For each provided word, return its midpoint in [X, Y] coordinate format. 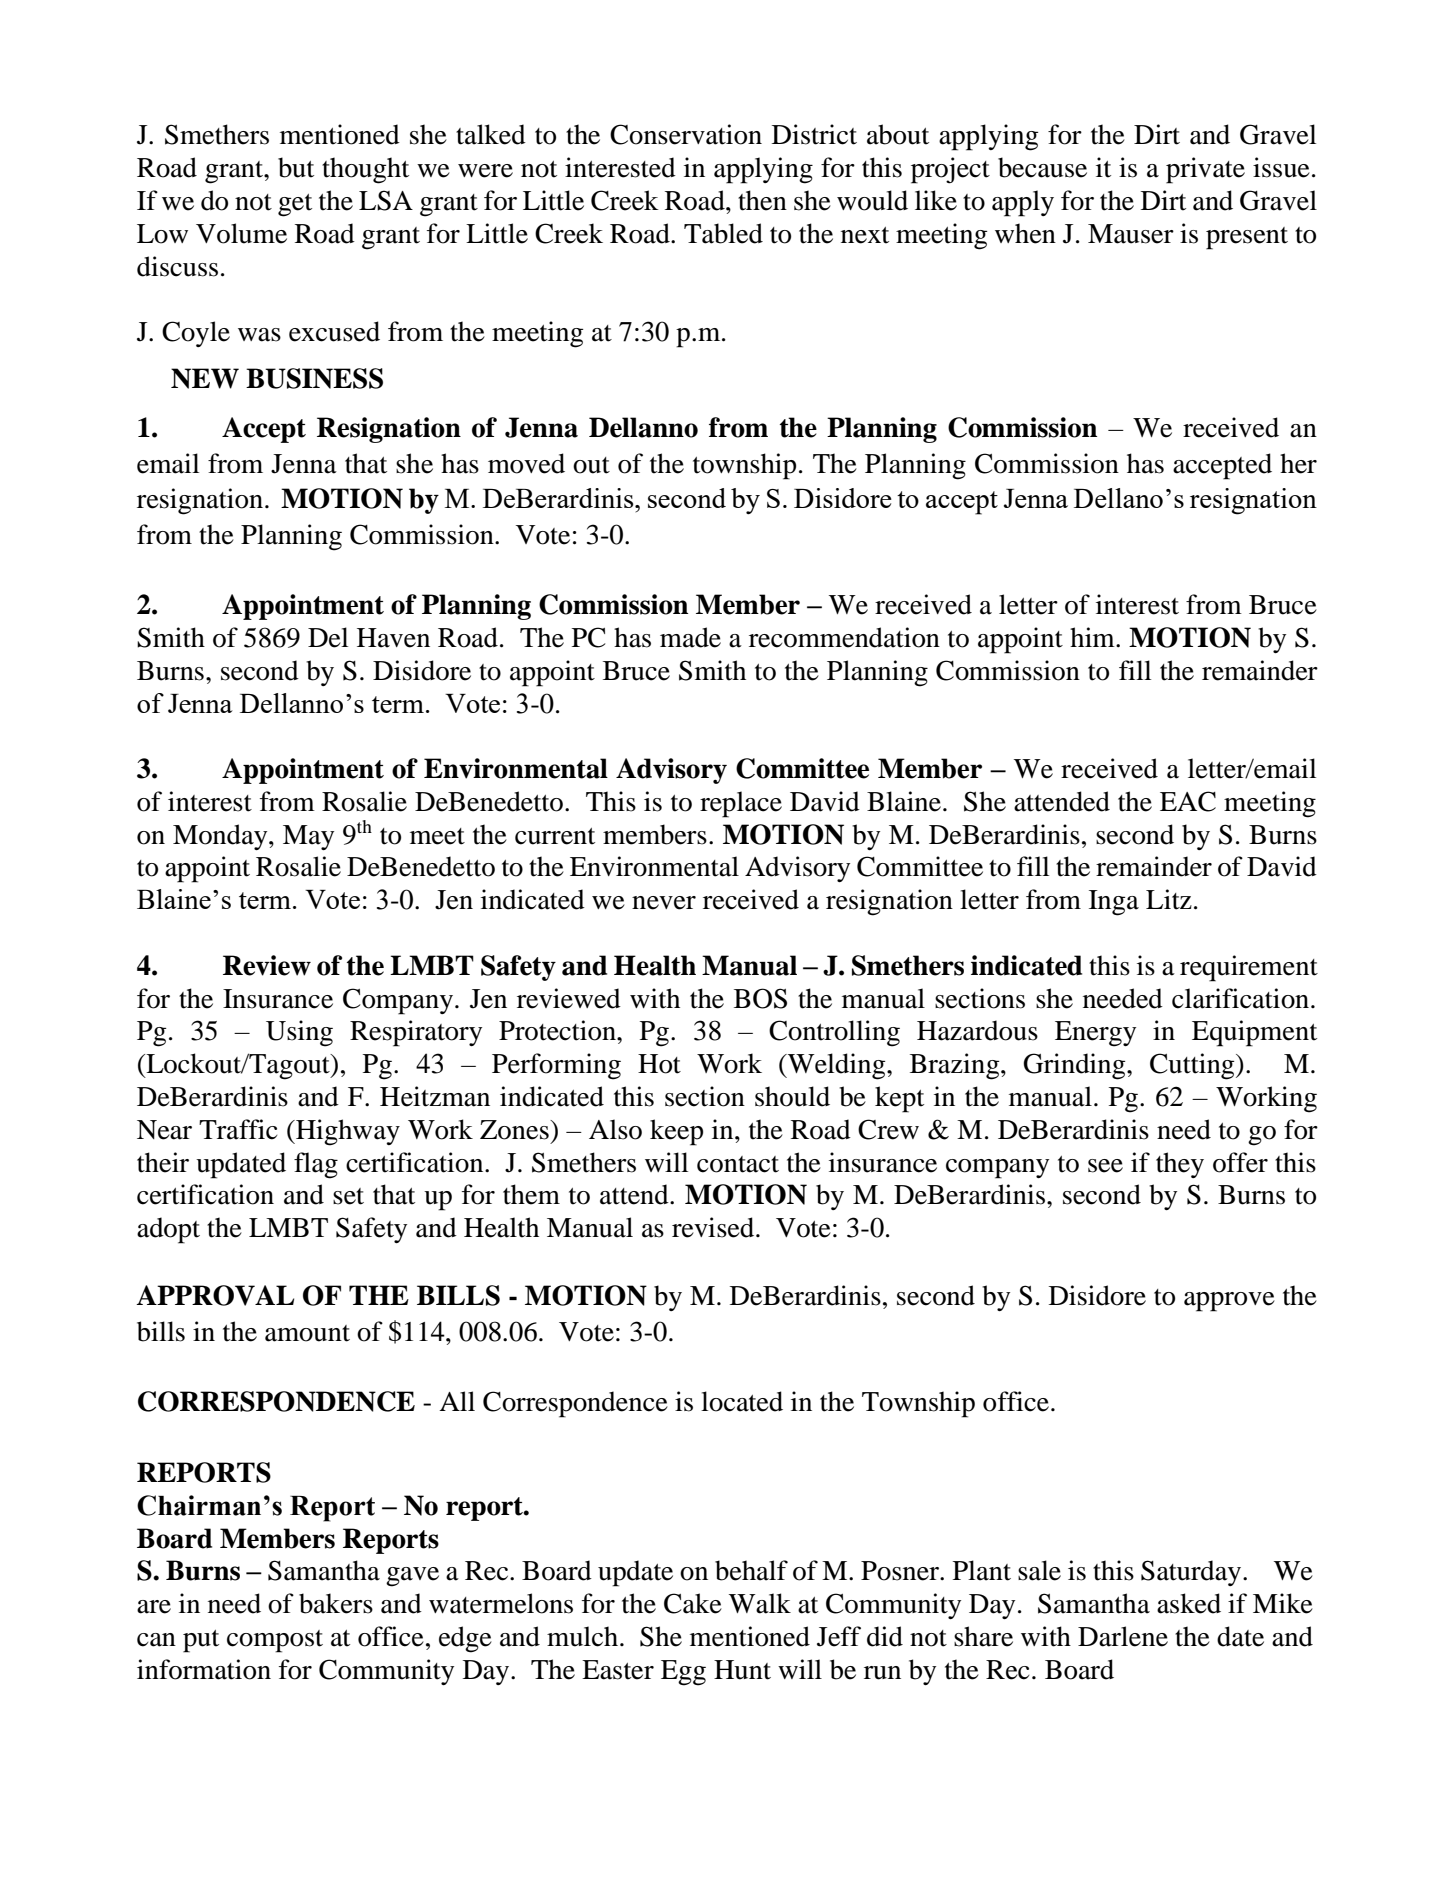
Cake [693, 1603]
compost [275, 1641]
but [296, 167]
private [1205, 170]
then [762, 200]
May [308, 837]
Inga [1114, 903]
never [664, 903]
